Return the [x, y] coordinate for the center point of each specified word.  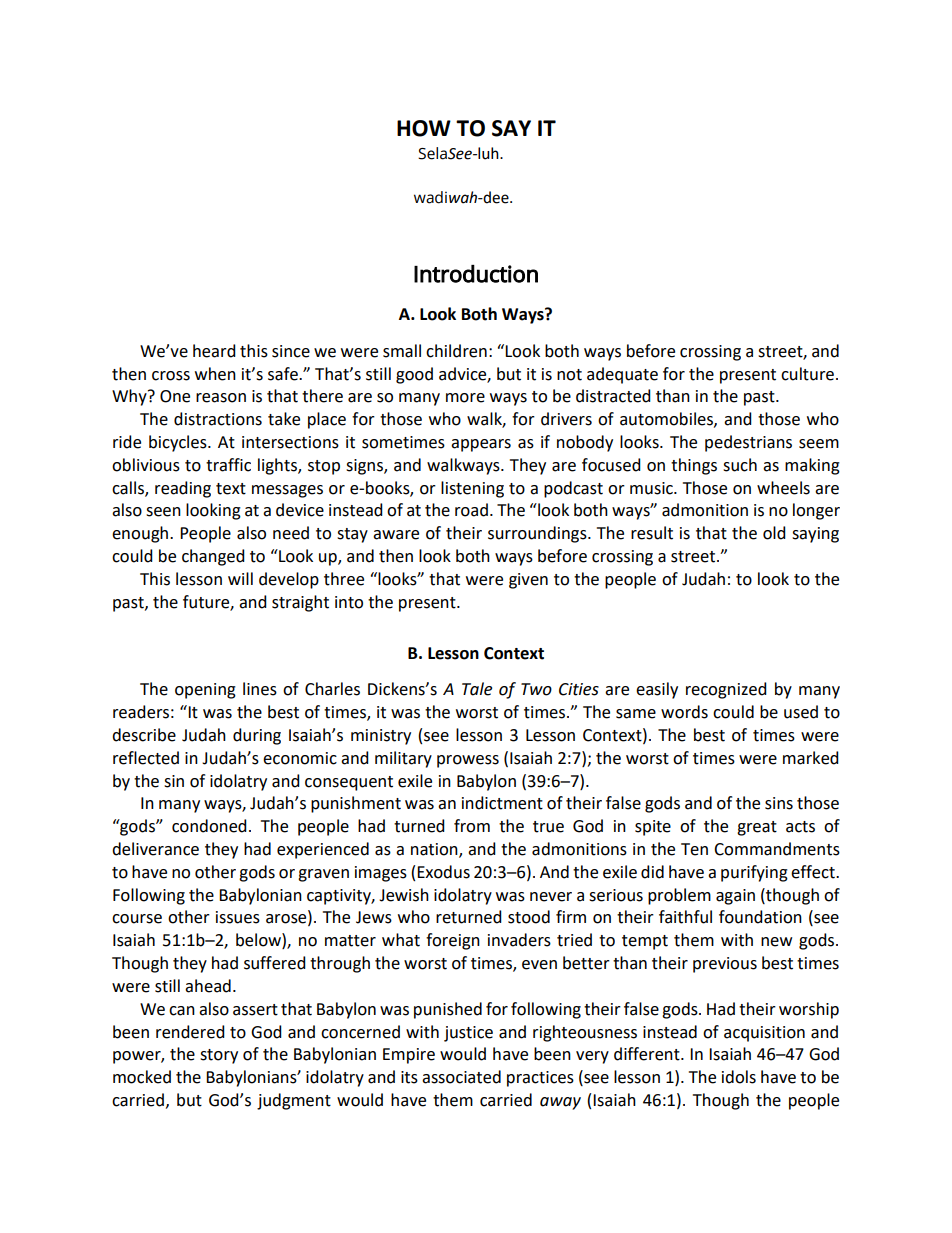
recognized [726, 690]
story [219, 1056]
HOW [424, 128]
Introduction [476, 274]
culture [807, 374]
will [240, 578]
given [528, 581]
